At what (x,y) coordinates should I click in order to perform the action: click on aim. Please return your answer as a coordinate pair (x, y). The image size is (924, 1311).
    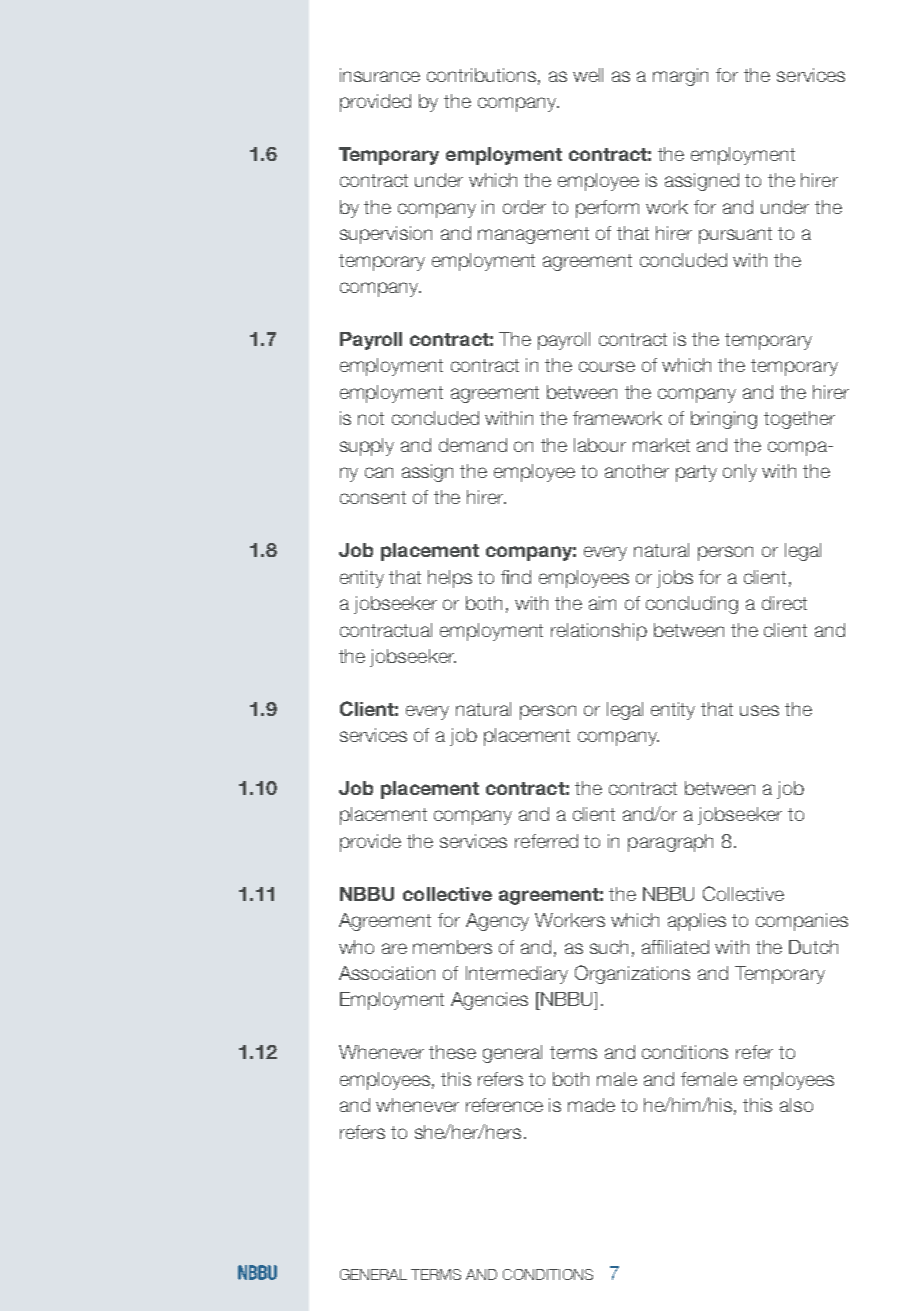
    Looking at the image, I should click on (602, 603).
